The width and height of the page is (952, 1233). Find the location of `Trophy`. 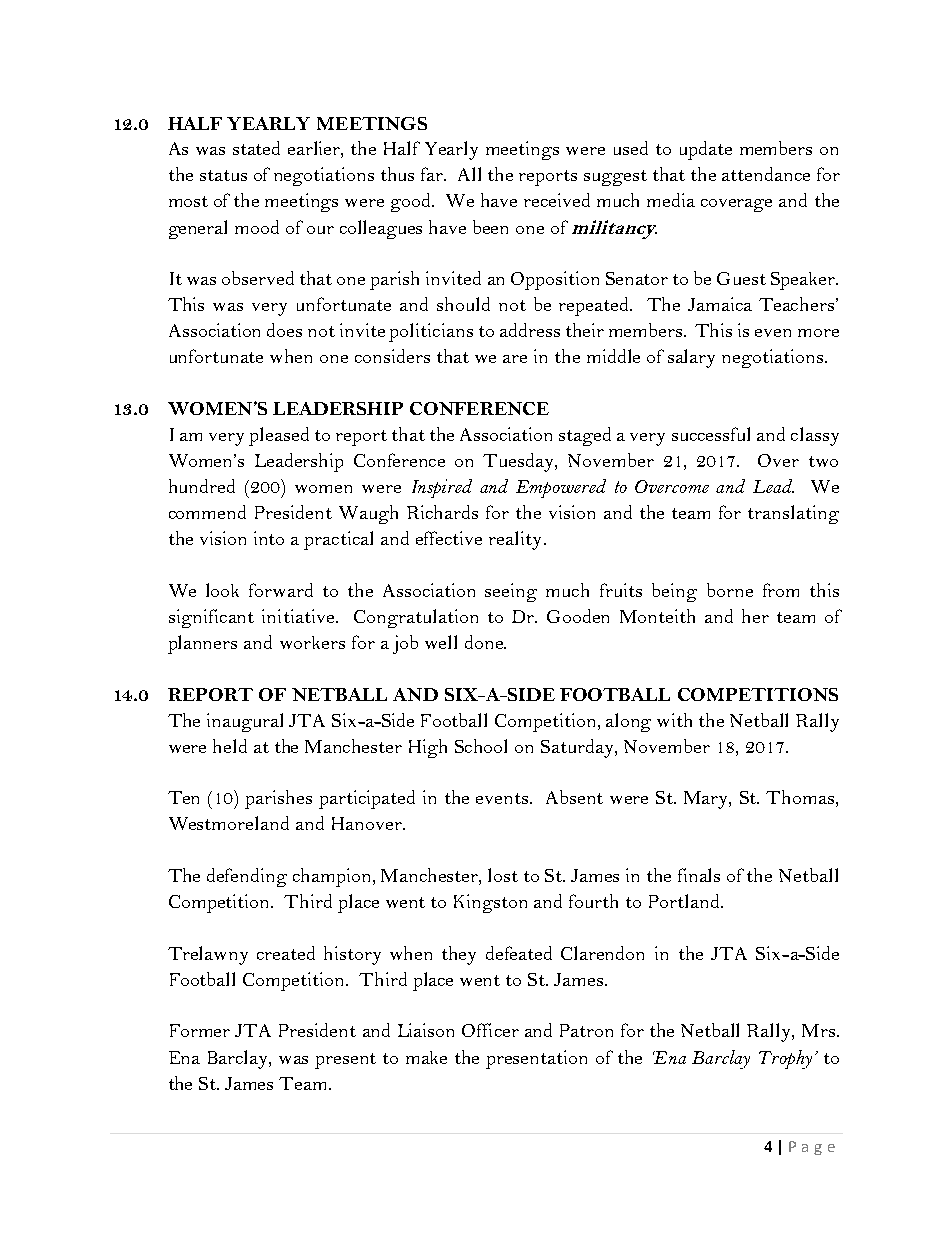

Trophy is located at coordinates (787, 1059).
